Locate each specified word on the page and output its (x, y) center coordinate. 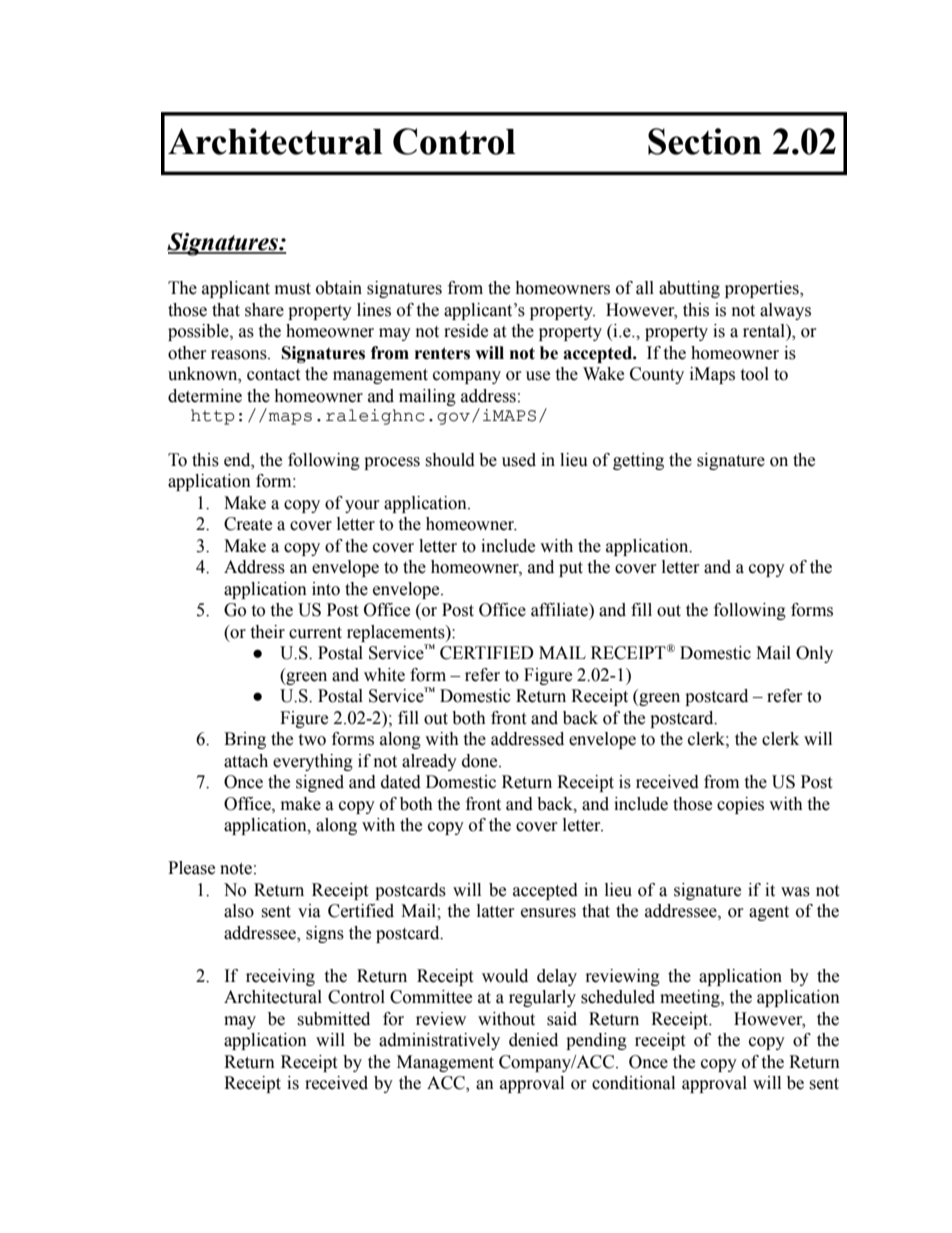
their (267, 632)
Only (814, 654)
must (293, 289)
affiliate (560, 610)
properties (763, 289)
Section (705, 141)
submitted (333, 1019)
